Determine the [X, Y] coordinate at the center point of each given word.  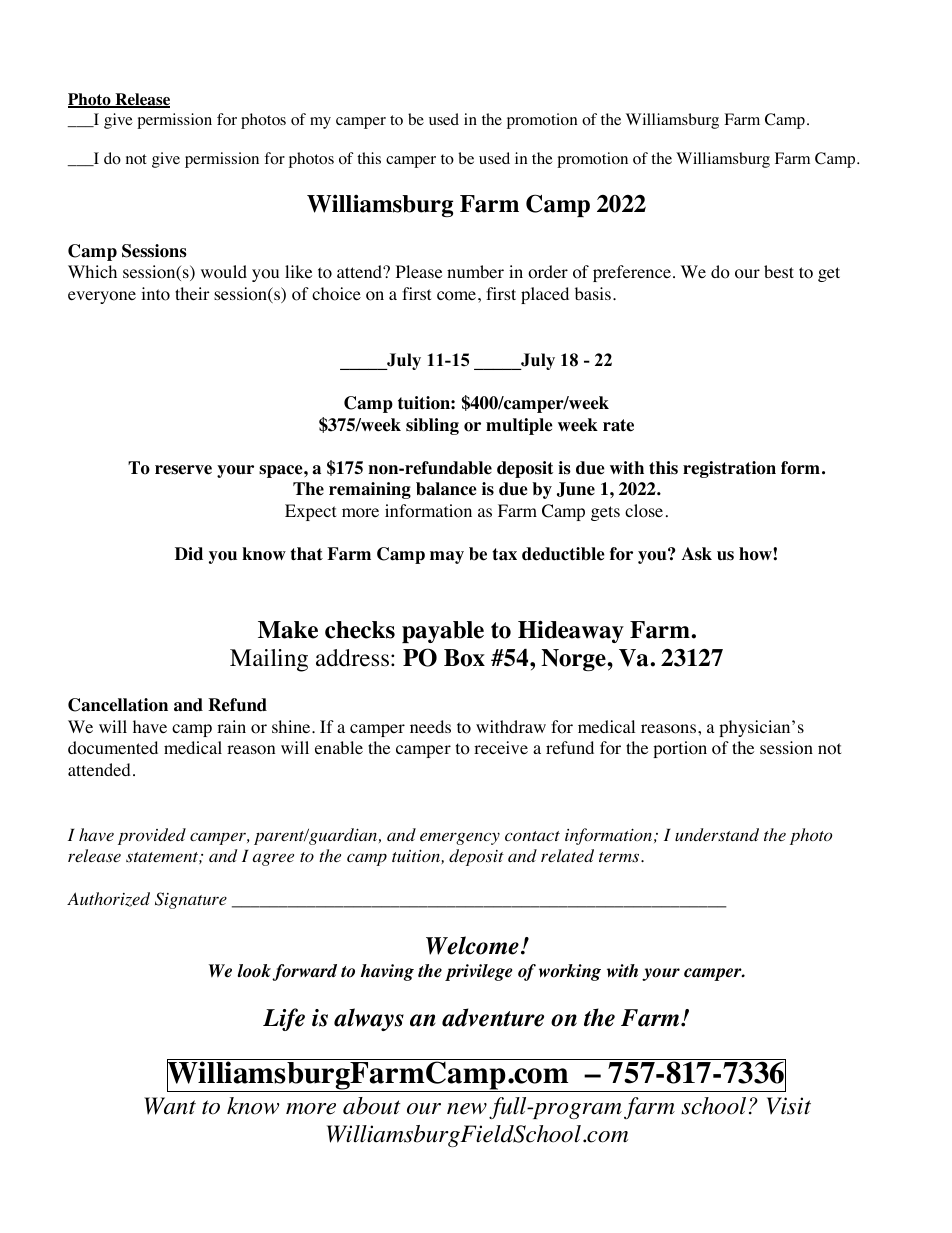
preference [632, 273]
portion [680, 749]
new [467, 1109]
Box [464, 658]
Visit [789, 1106]
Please [419, 271]
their [192, 293]
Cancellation [118, 705]
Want [170, 1106]
